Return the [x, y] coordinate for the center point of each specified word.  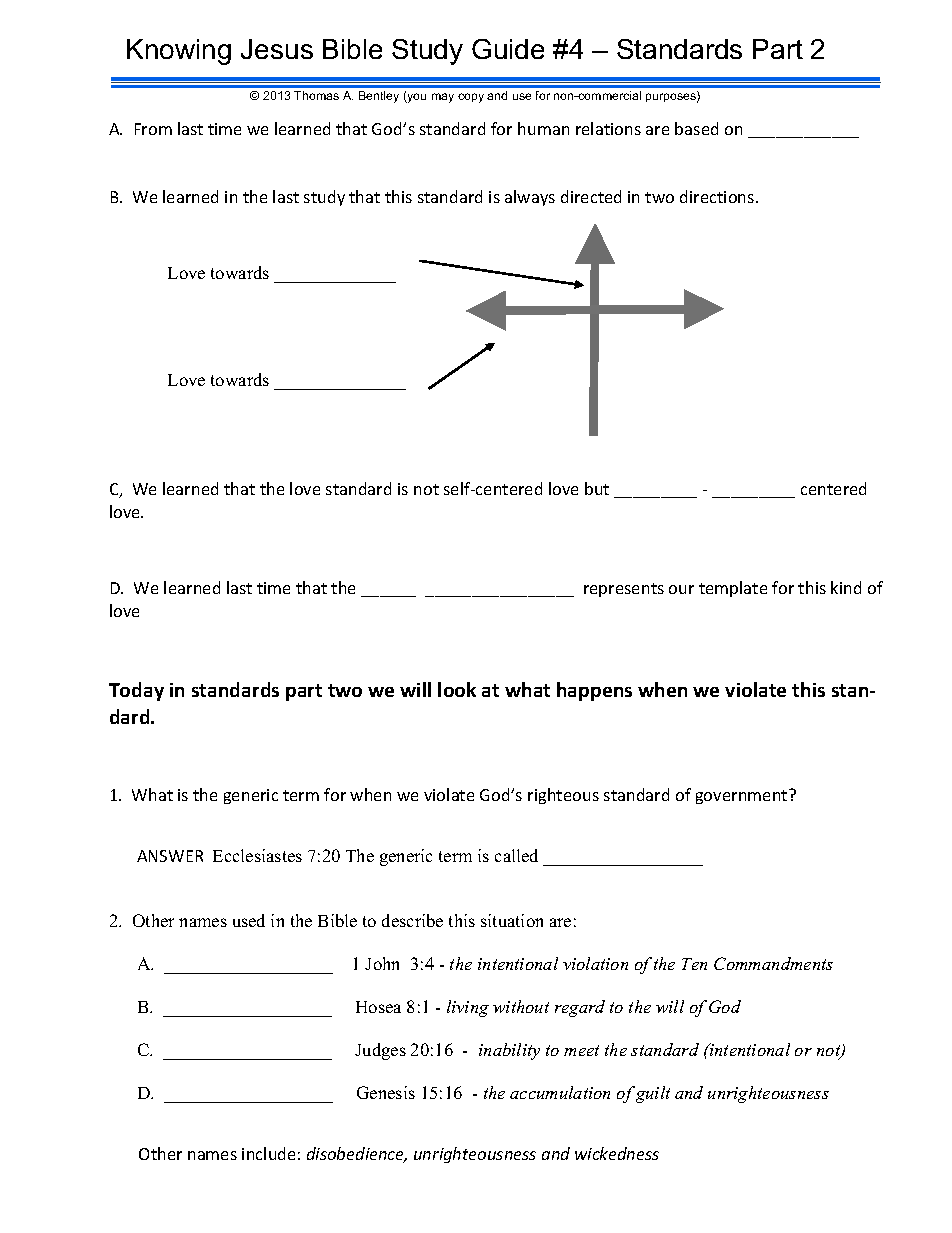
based [696, 128]
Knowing [179, 52]
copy [471, 98]
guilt [653, 1094]
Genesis [386, 1092]
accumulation [560, 1092]
